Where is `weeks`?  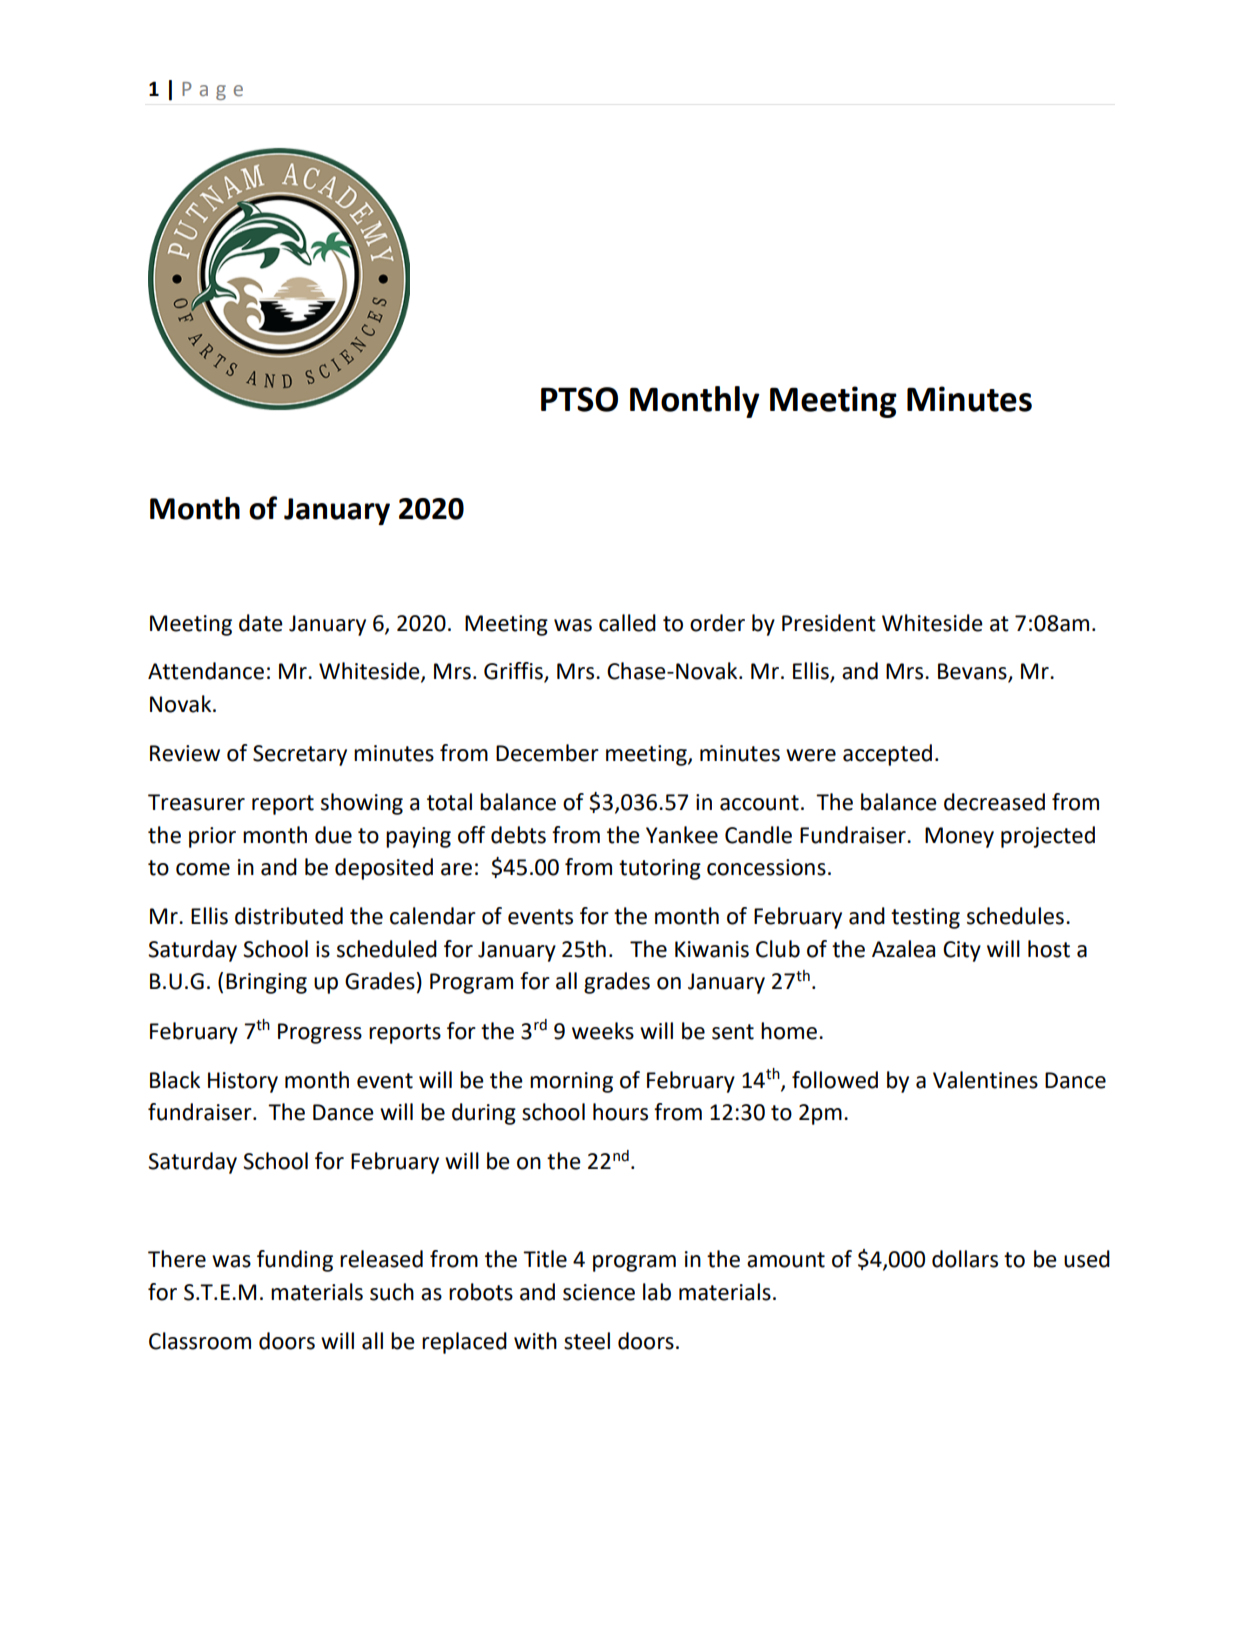
weeks is located at coordinates (603, 1031).
